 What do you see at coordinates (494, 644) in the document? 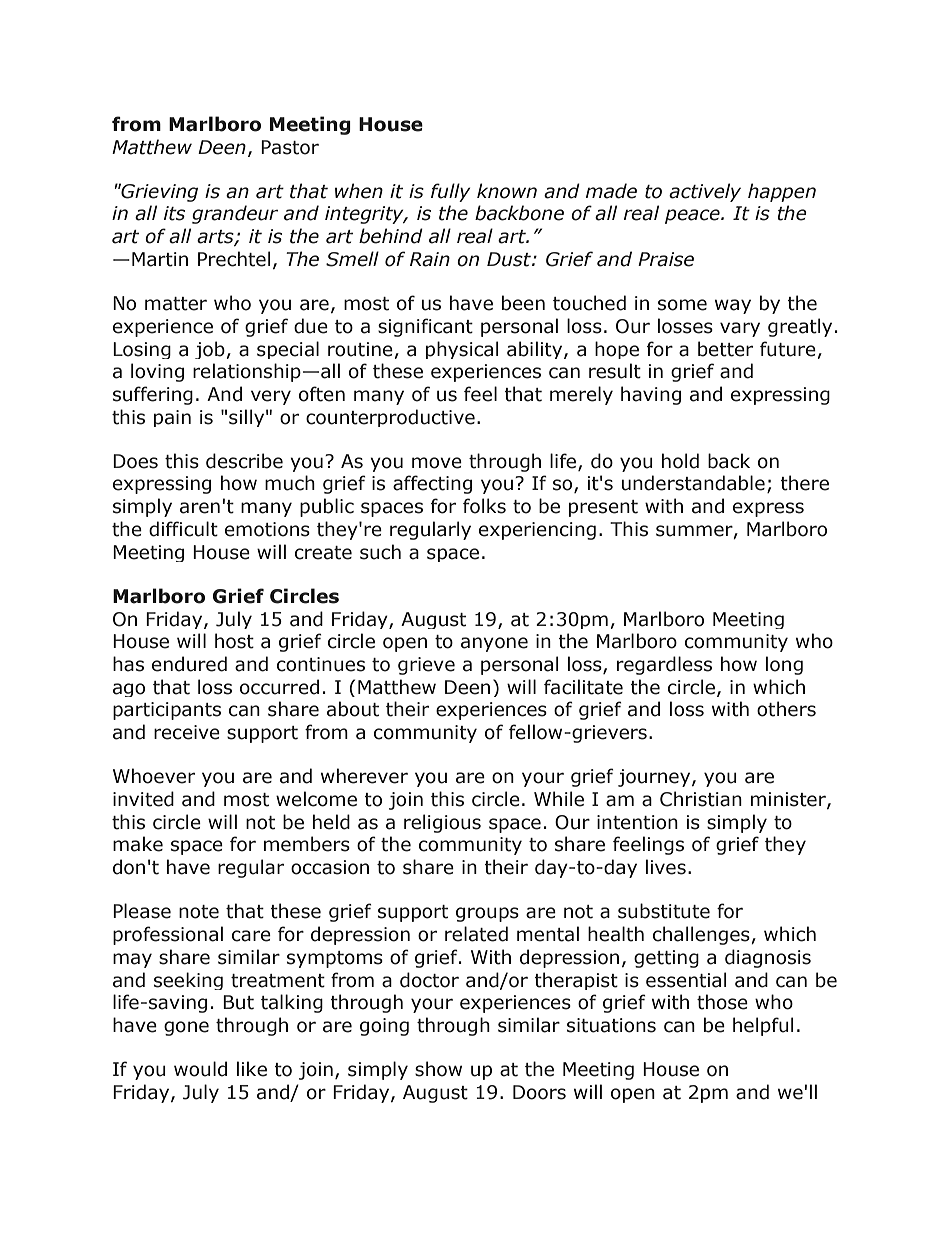
I see `anyone` at bounding box center [494, 644].
